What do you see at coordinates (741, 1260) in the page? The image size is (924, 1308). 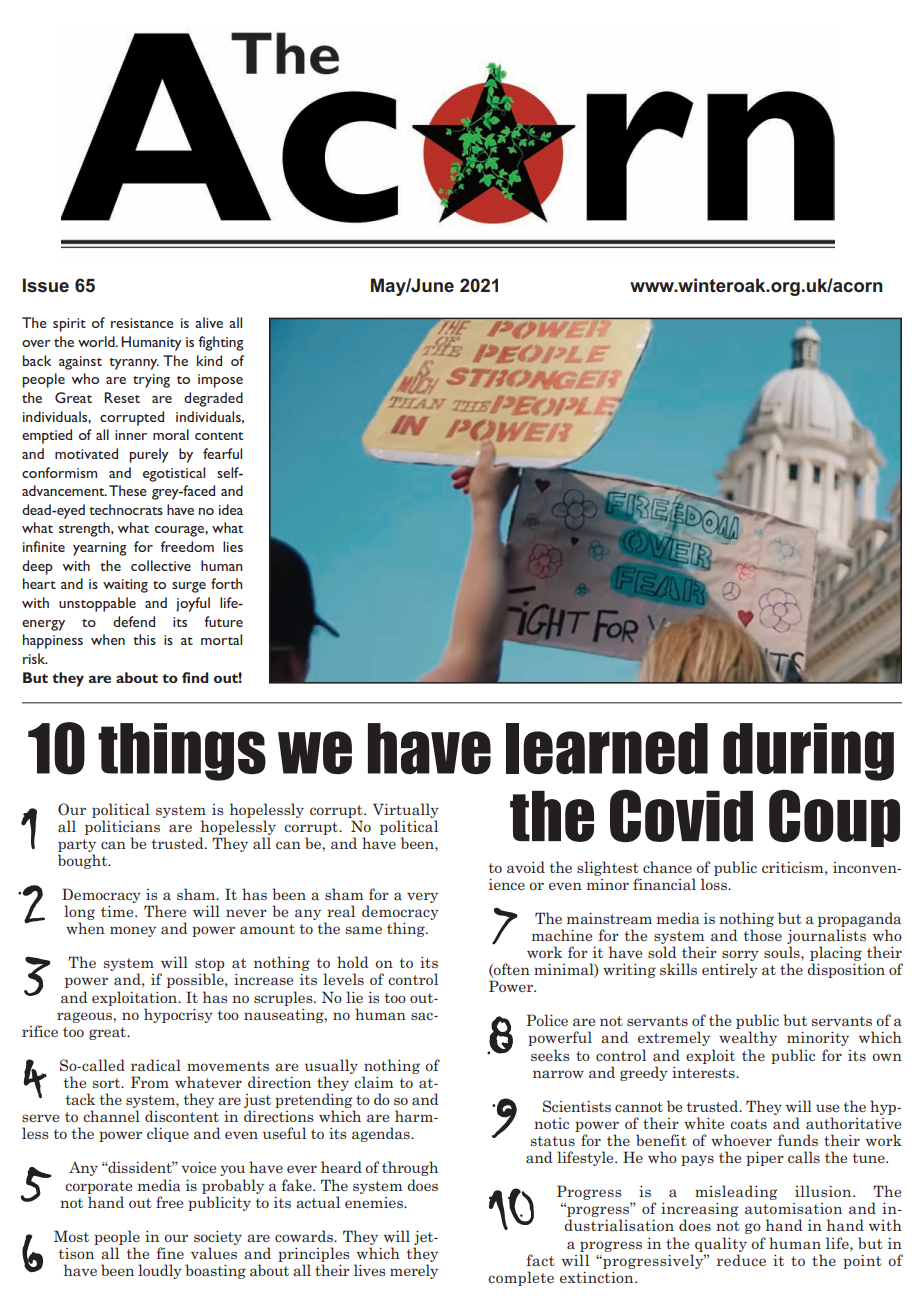 I see `reduce` at bounding box center [741, 1260].
